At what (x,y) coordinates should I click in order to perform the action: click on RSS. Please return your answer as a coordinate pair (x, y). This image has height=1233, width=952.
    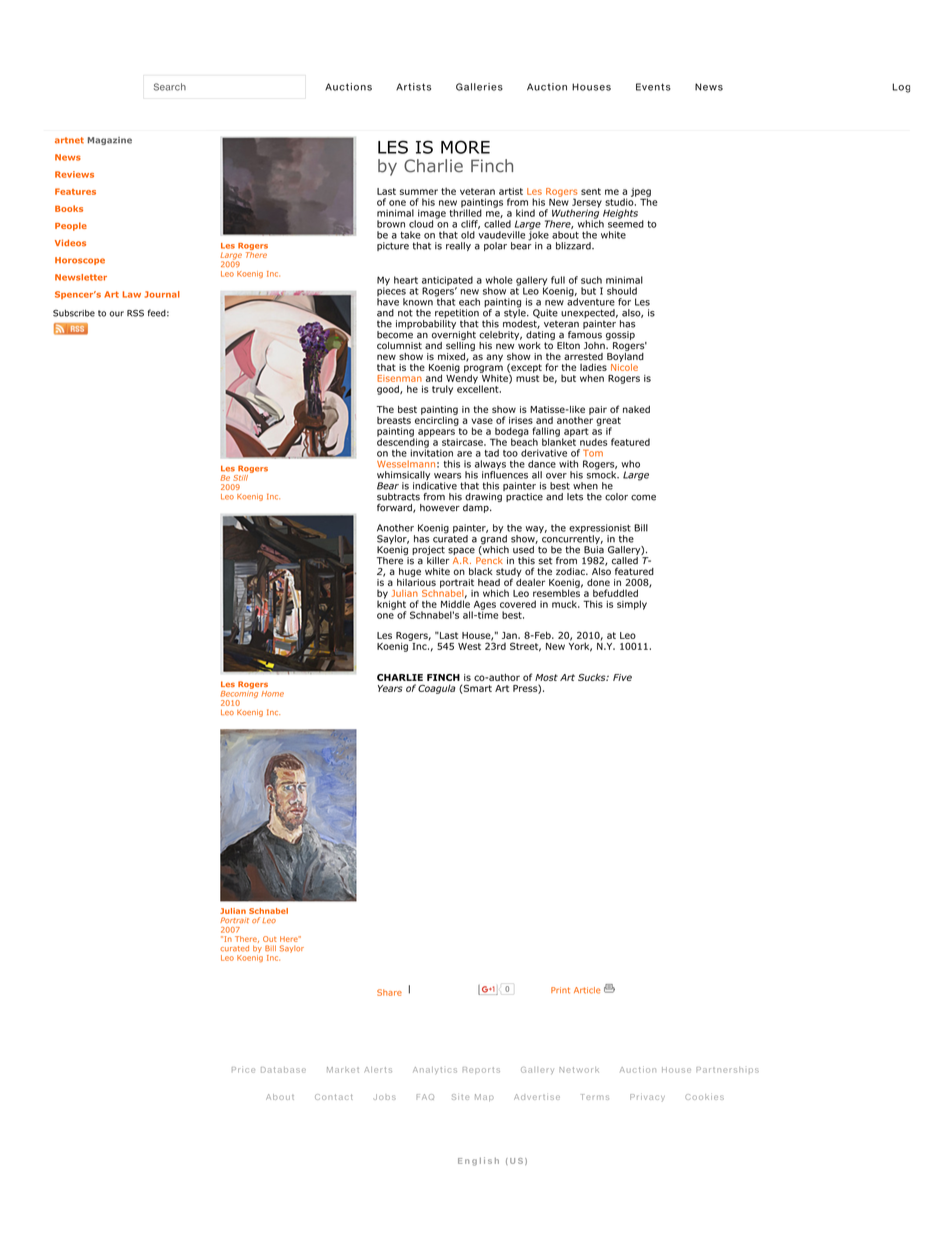
    Looking at the image, I should click on (135, 313).
